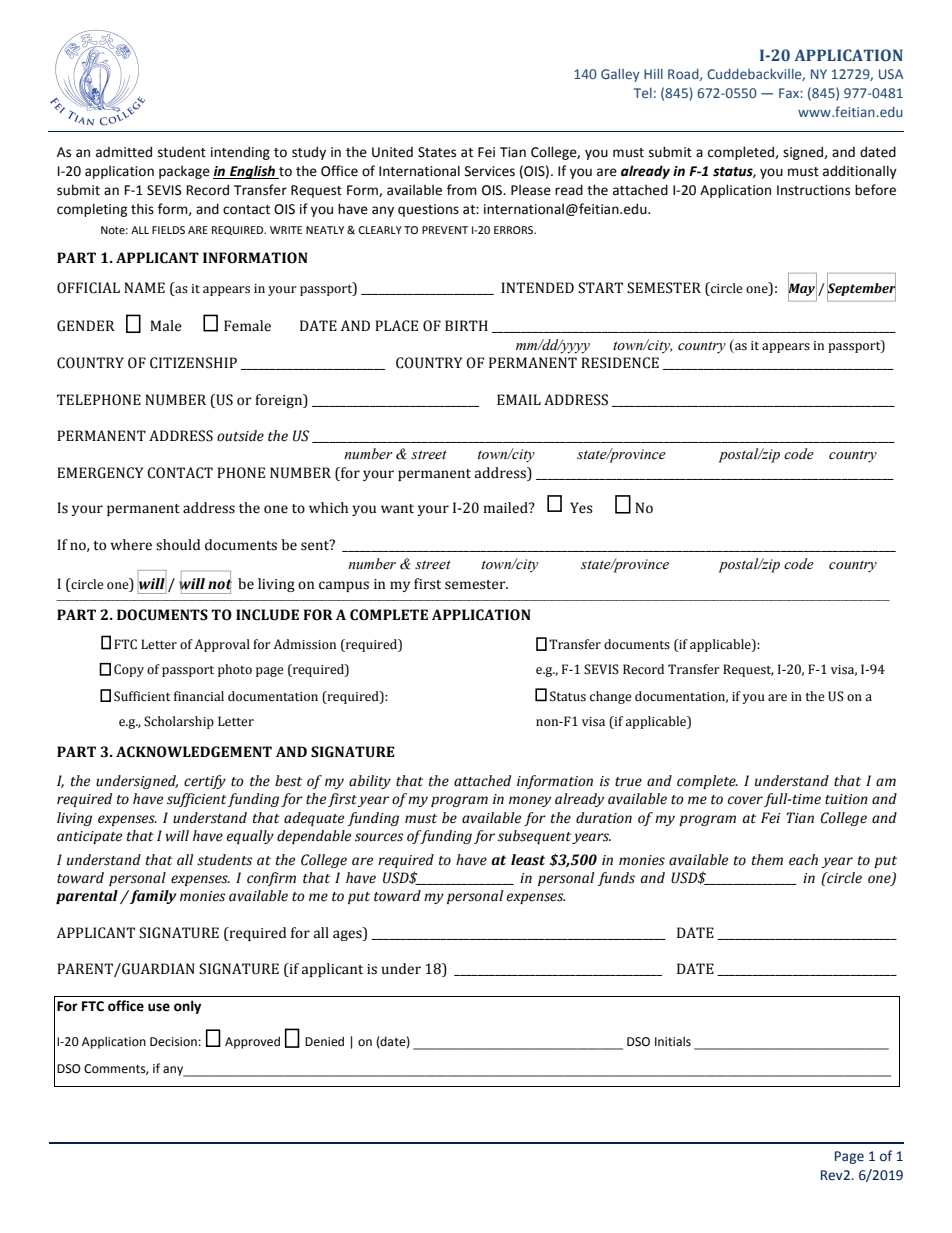 This screenshot has height=1233, width=952. Describe the element at coordinates (324, 1041) in the screenshot. I see `Denied` at that location.
